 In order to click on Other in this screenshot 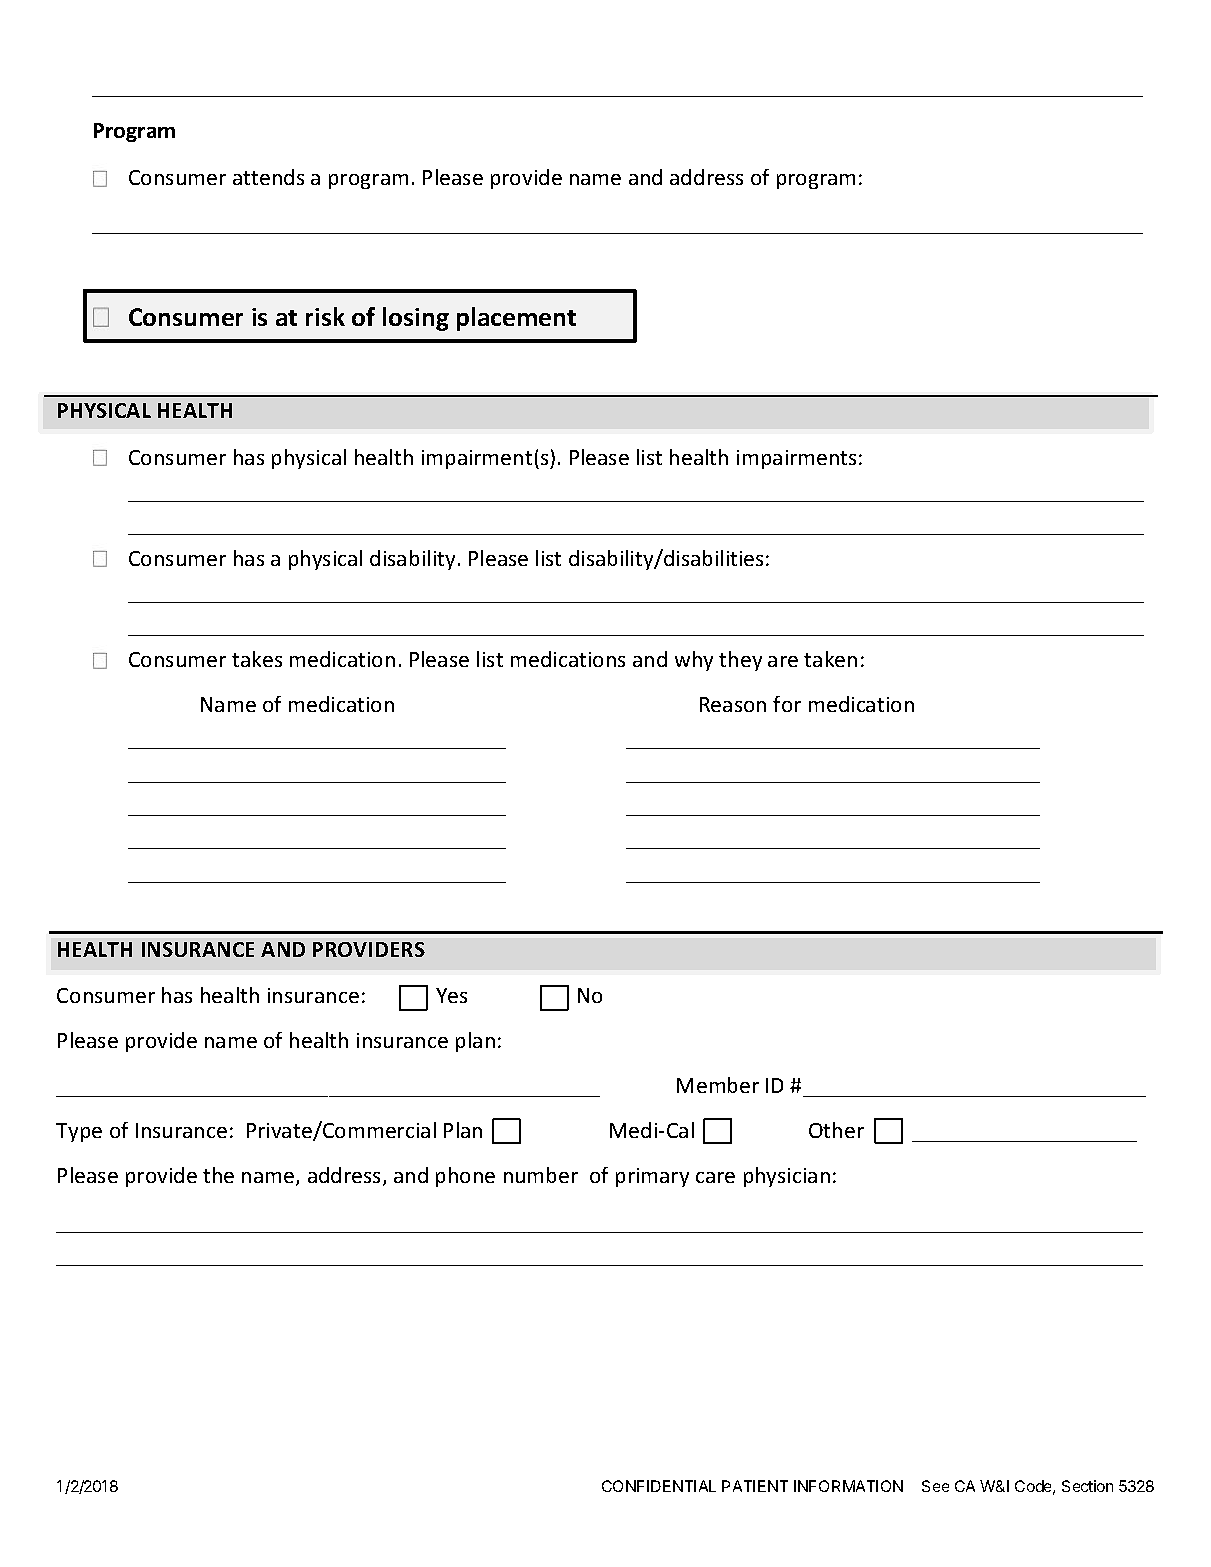, I will do `click(836, 1130)`.
